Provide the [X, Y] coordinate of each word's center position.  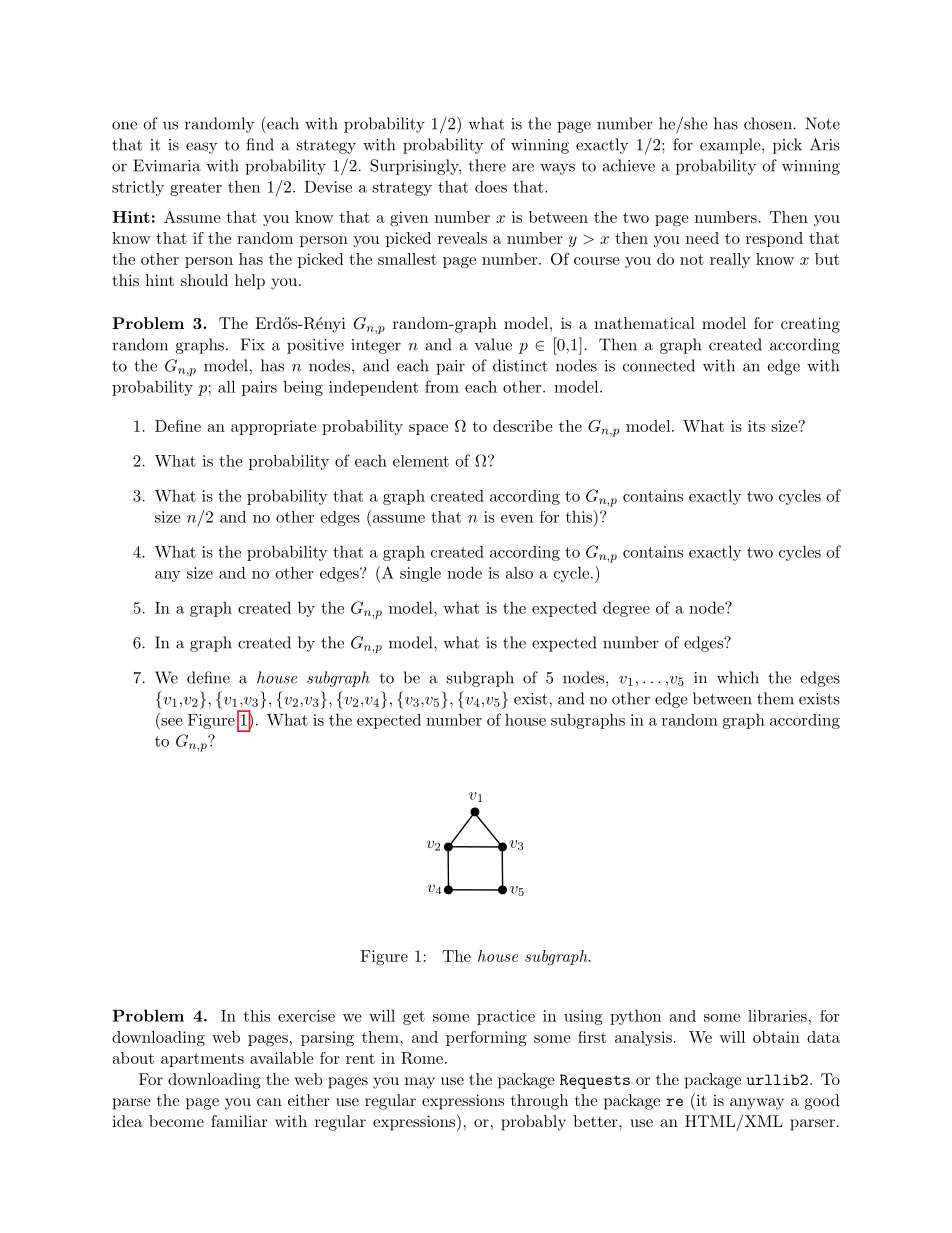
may [420, 1083]
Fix [253, 344]
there [487, 165]
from [442, 386]
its [756, 426]
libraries [778, 1016]
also [519, 573]
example [731, 146]
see [171, 722]
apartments [202, 1060]
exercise [306, 1016]
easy [201, 148]
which [738, 677]
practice [506, 1017]
